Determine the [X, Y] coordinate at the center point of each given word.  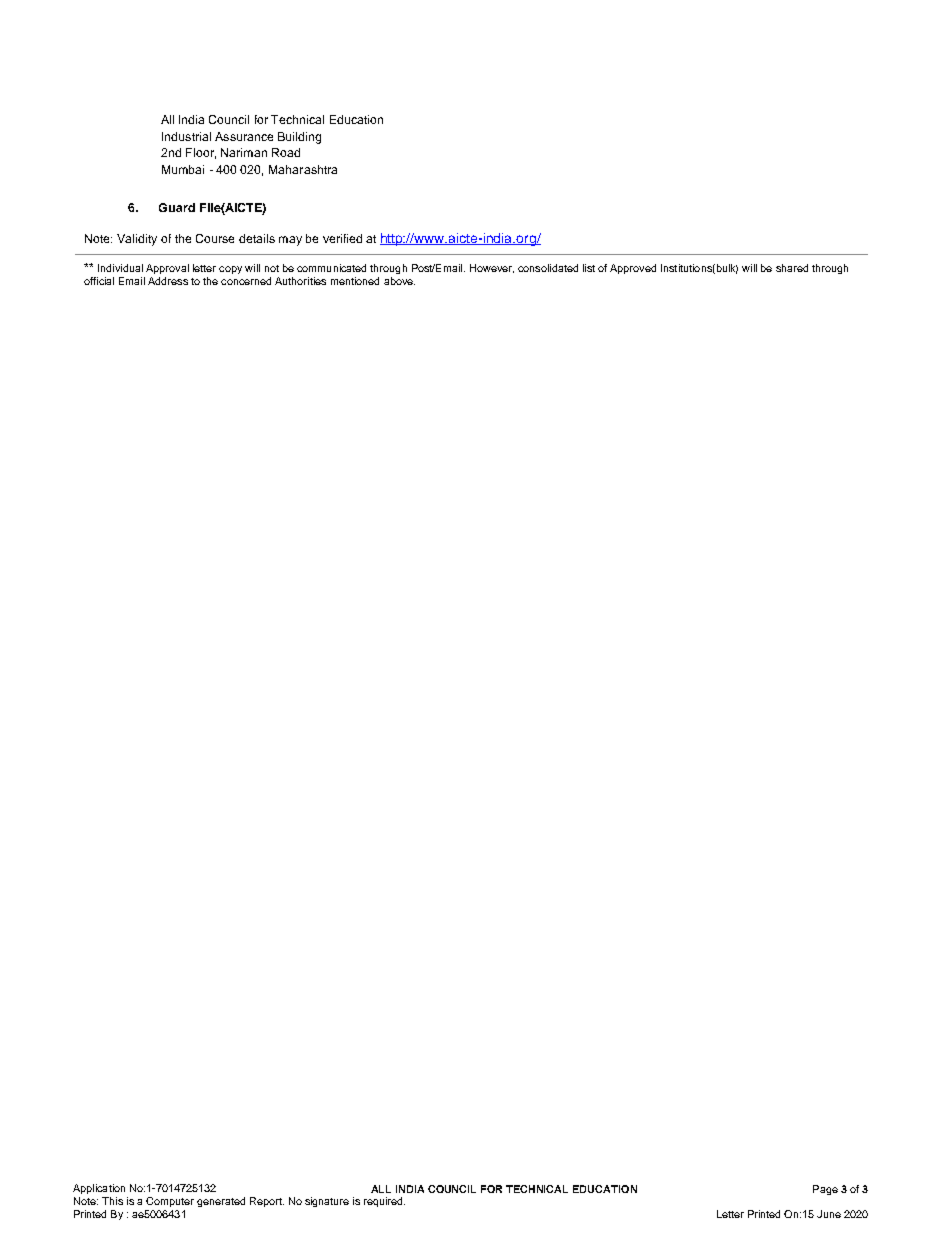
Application [99, 1189]
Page [825, 1190]
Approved [633, 269]
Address [168, 281]
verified [342, 238]
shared [792, 268]
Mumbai [183, 169]
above [399, 281]
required [384, 1202]
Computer [170, 1202]
